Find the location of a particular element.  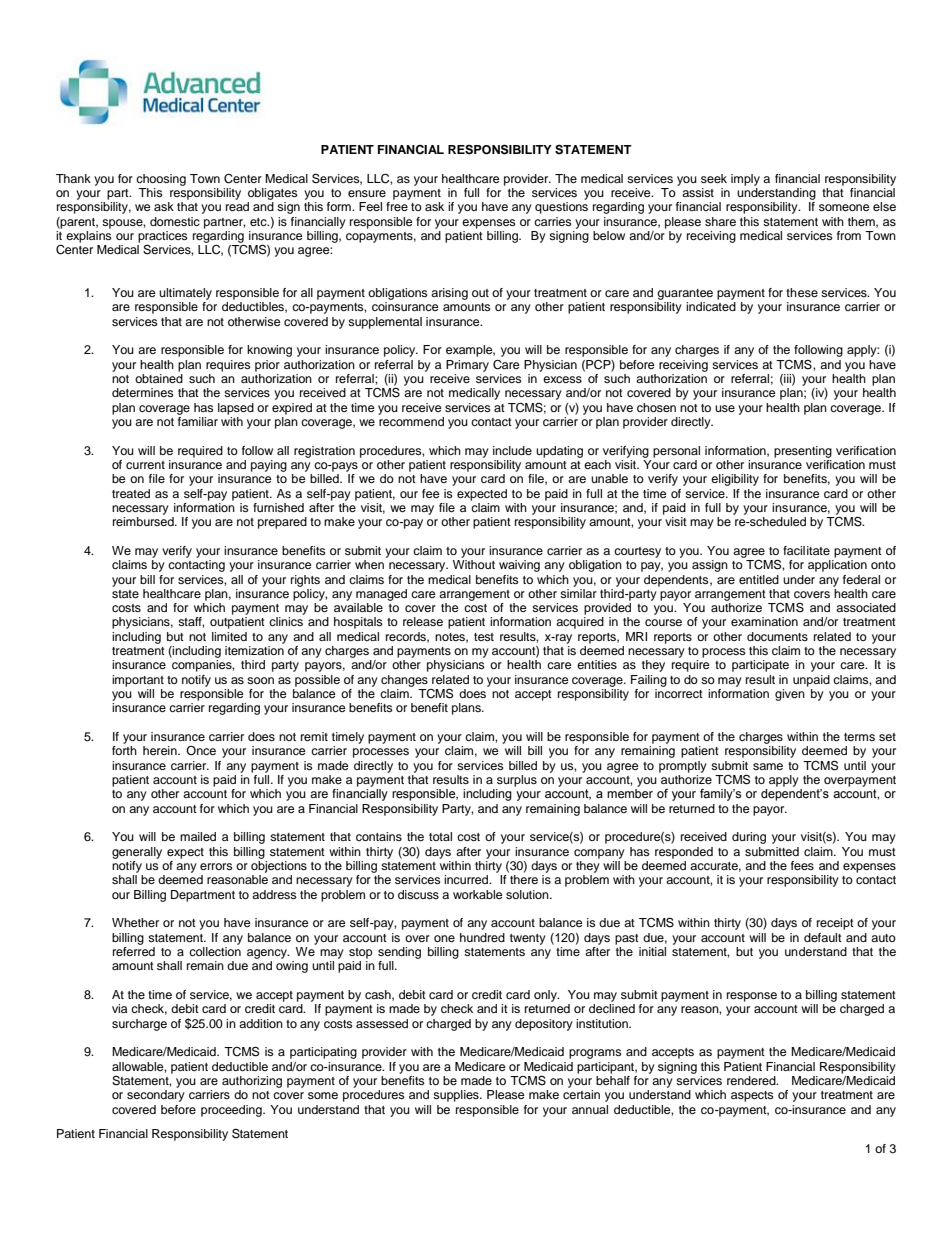

secondary is located at coordinates (156, 1096).
